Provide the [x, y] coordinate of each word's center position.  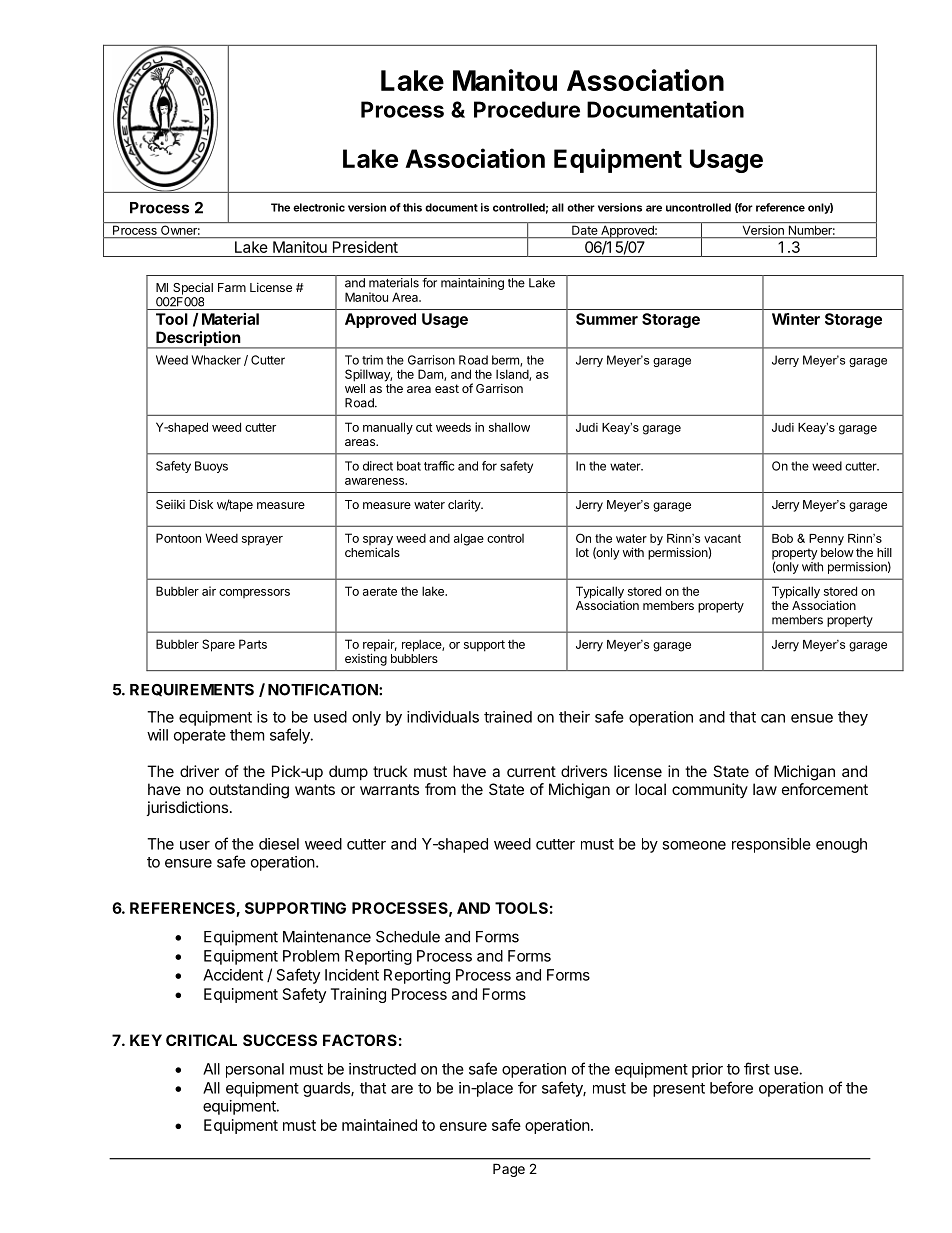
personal [255, 1070]
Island [513, 375]
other [581, 207]
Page [509, 1170]
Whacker [216, 360]
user [195, 845]
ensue [812, 718]
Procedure [527, 109]
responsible [771, 845]
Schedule [408, 936]
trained [508, 717]
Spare [218, 645]
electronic [319, 207]
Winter [796, 319]
